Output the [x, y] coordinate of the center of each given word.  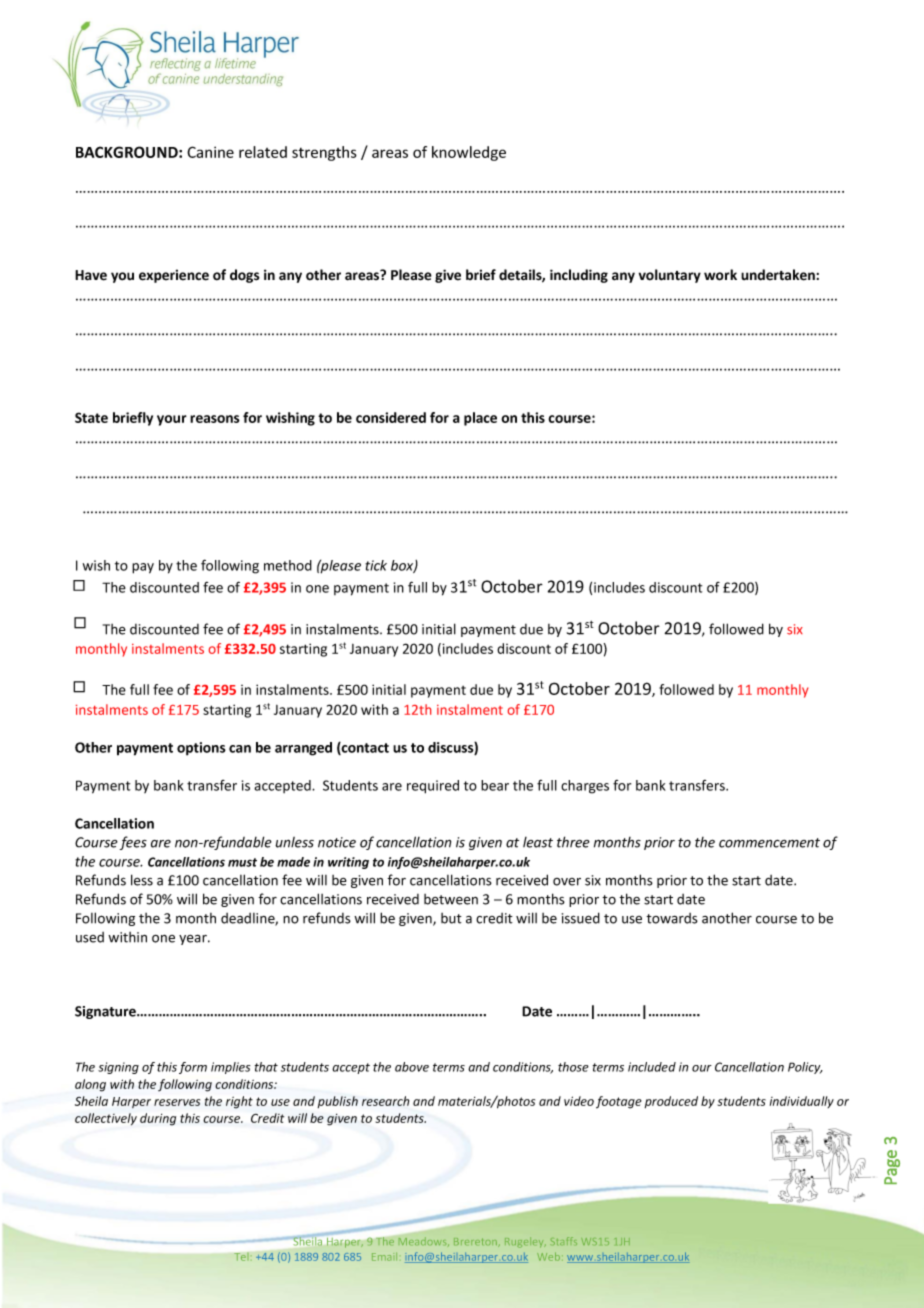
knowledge [469, 153]
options [201, 749]
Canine [210, 152]
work [720, 275]
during [158, 1119]
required [433, 787]
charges [585, 787]
